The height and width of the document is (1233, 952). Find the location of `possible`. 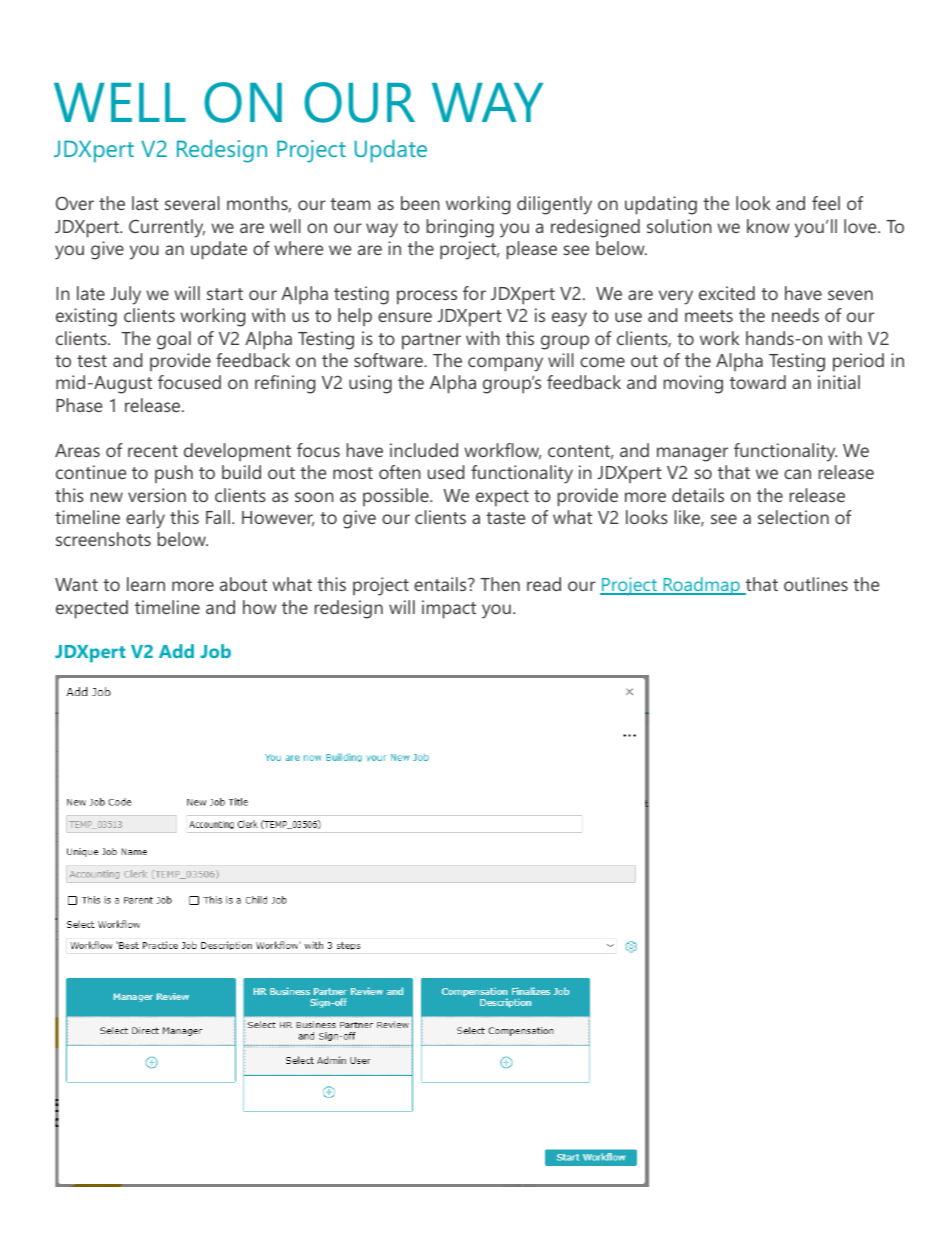

possible is located at coordinates (397, 497).
